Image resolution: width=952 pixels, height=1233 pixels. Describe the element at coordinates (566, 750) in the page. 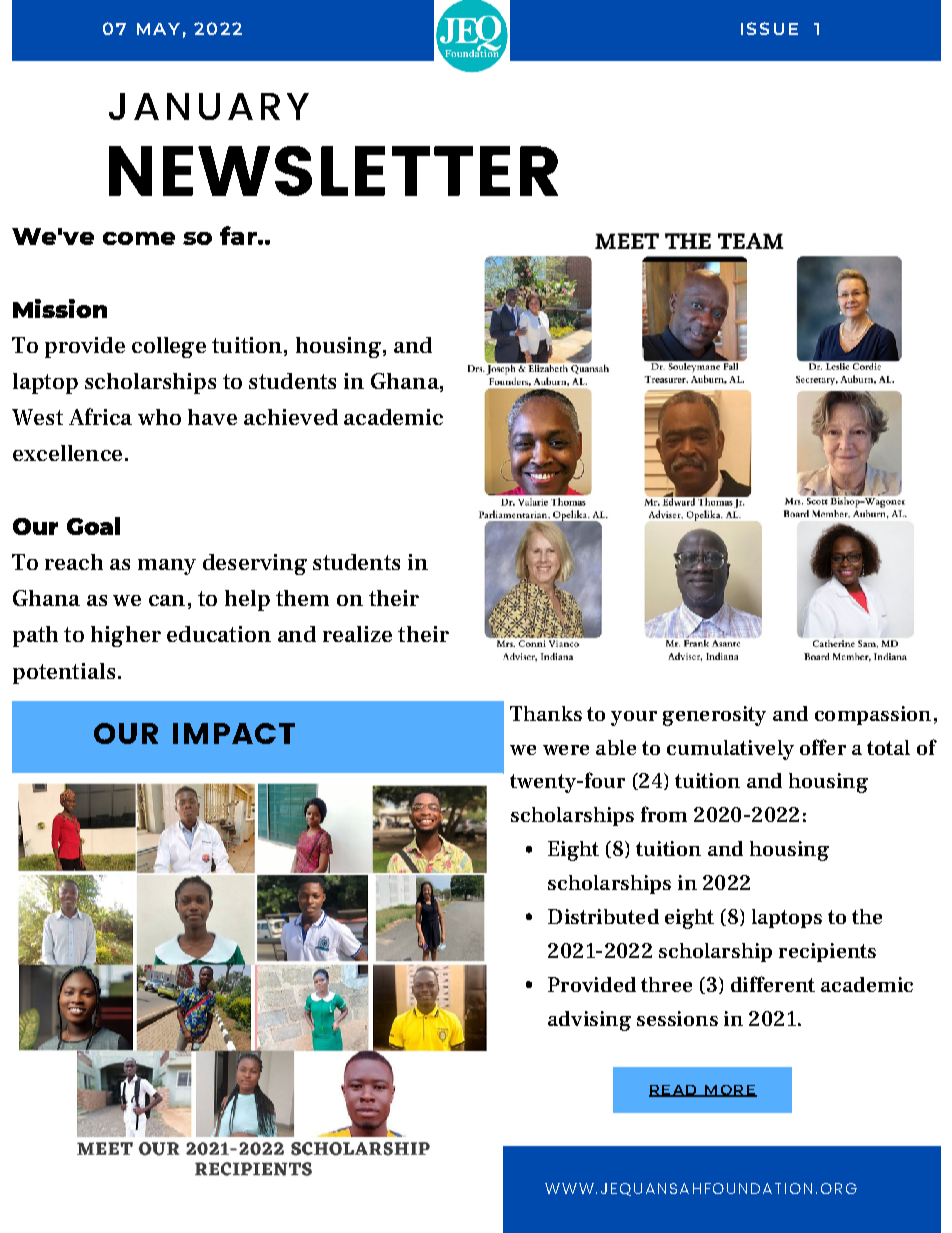

I see `were` at that location.
